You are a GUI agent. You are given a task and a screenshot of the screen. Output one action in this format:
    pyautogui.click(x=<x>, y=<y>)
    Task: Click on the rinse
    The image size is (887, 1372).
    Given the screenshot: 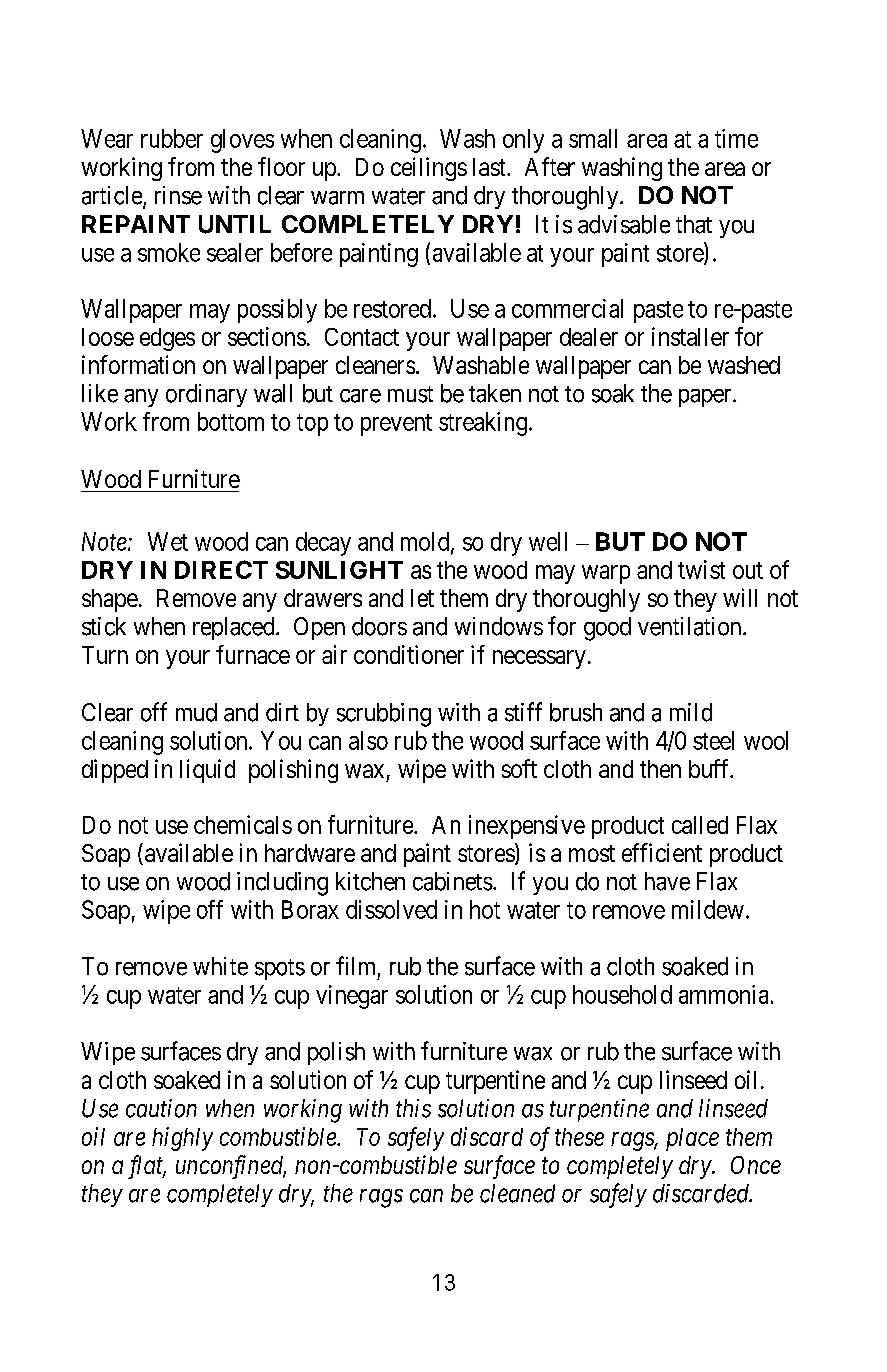 What is the action you would take?
    pyautogui.click(x=178, y=195)
